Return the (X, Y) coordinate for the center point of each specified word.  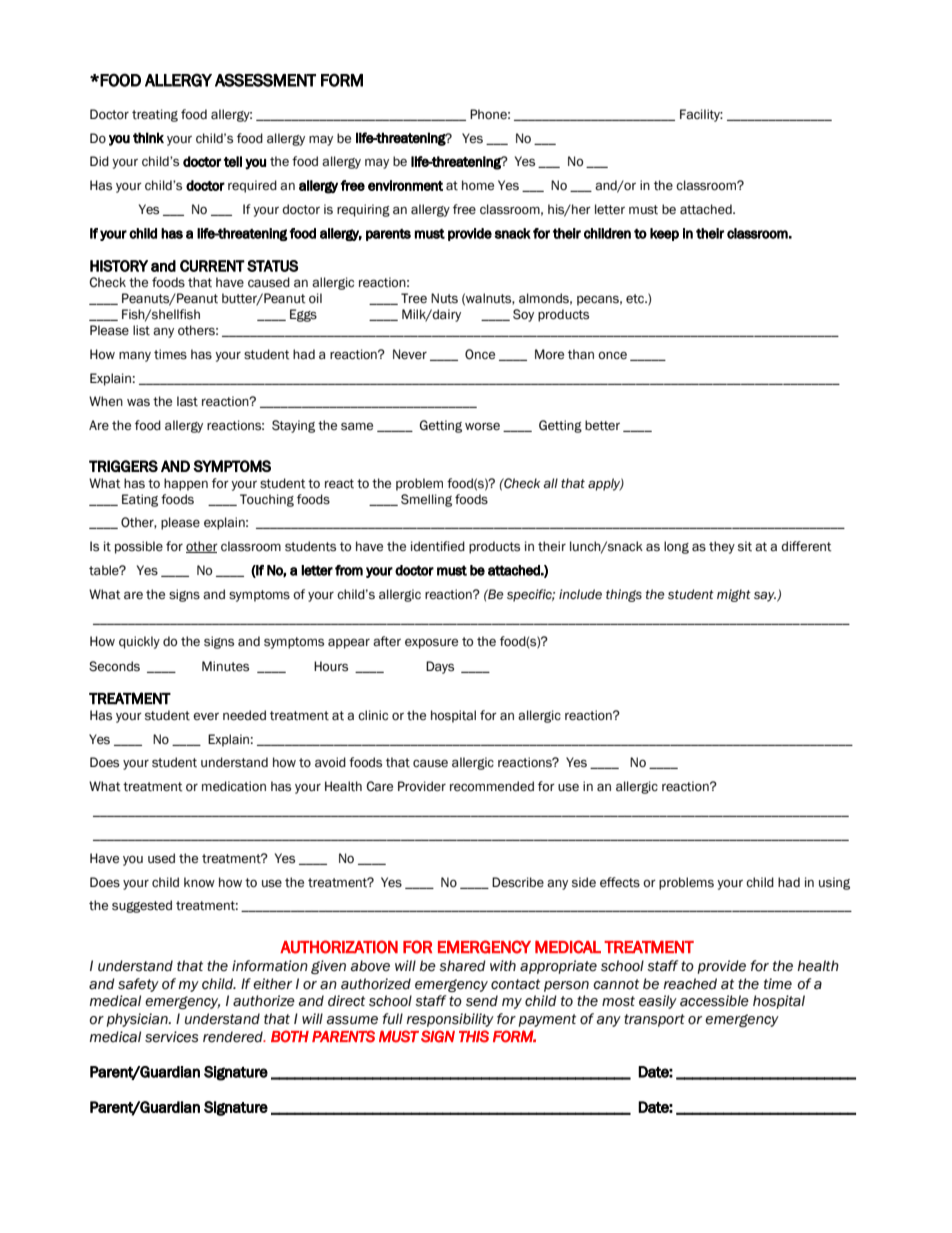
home (478, 185)
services (171, 1037)
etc (636, 299)
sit (745, 546)
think (148, 138)
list (141, 330)
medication (234, 786)
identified (438, 546)
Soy (523, 315)
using (834, 883)
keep (664, 234)
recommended (492, 786)
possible (139, 547)
